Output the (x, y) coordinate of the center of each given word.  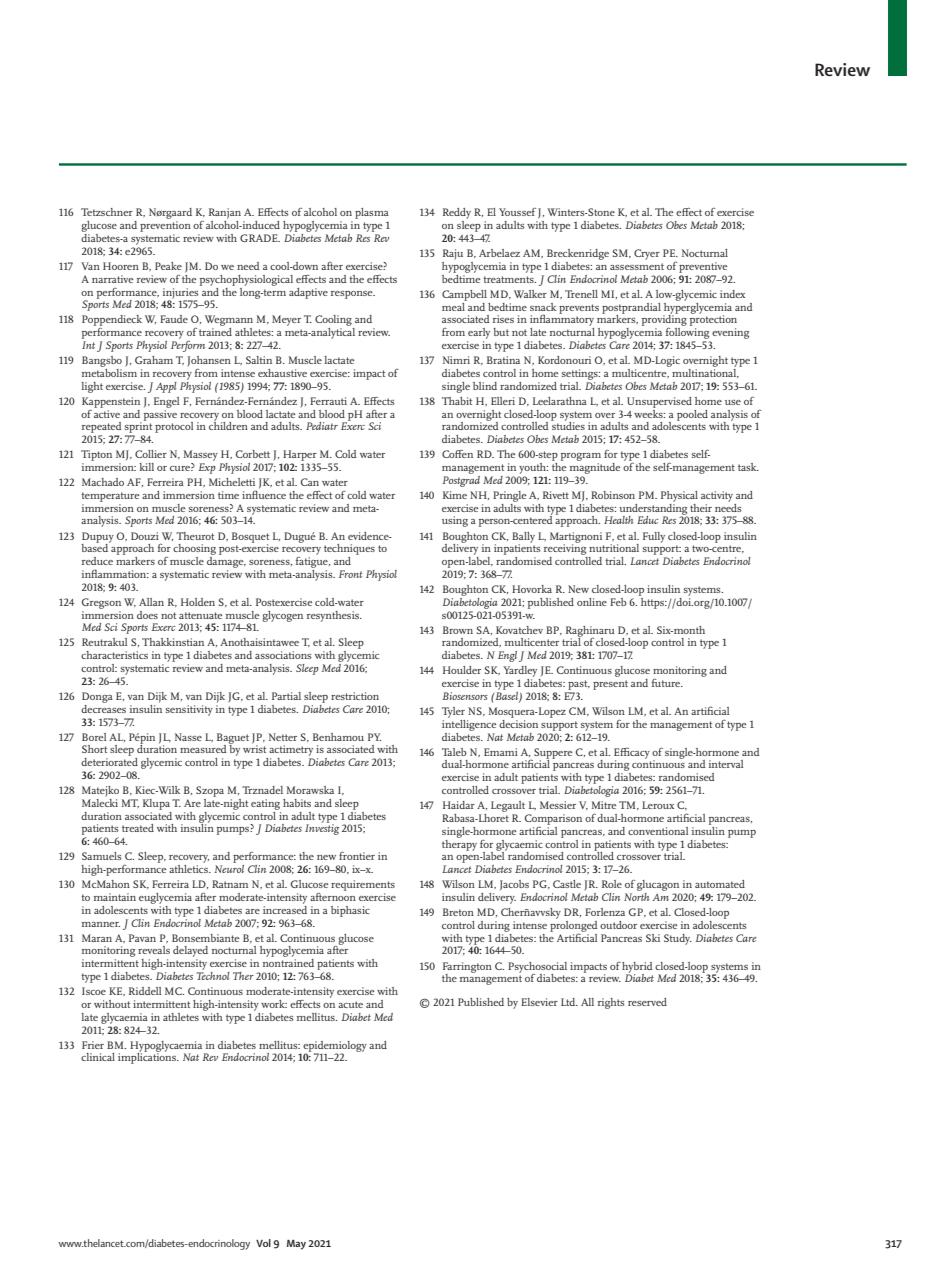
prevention (165, 226)
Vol (263, 1243)
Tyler (453, 712)
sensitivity (189, 710)
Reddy (457, 215)
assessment (637, 266)
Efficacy (632, 754)
